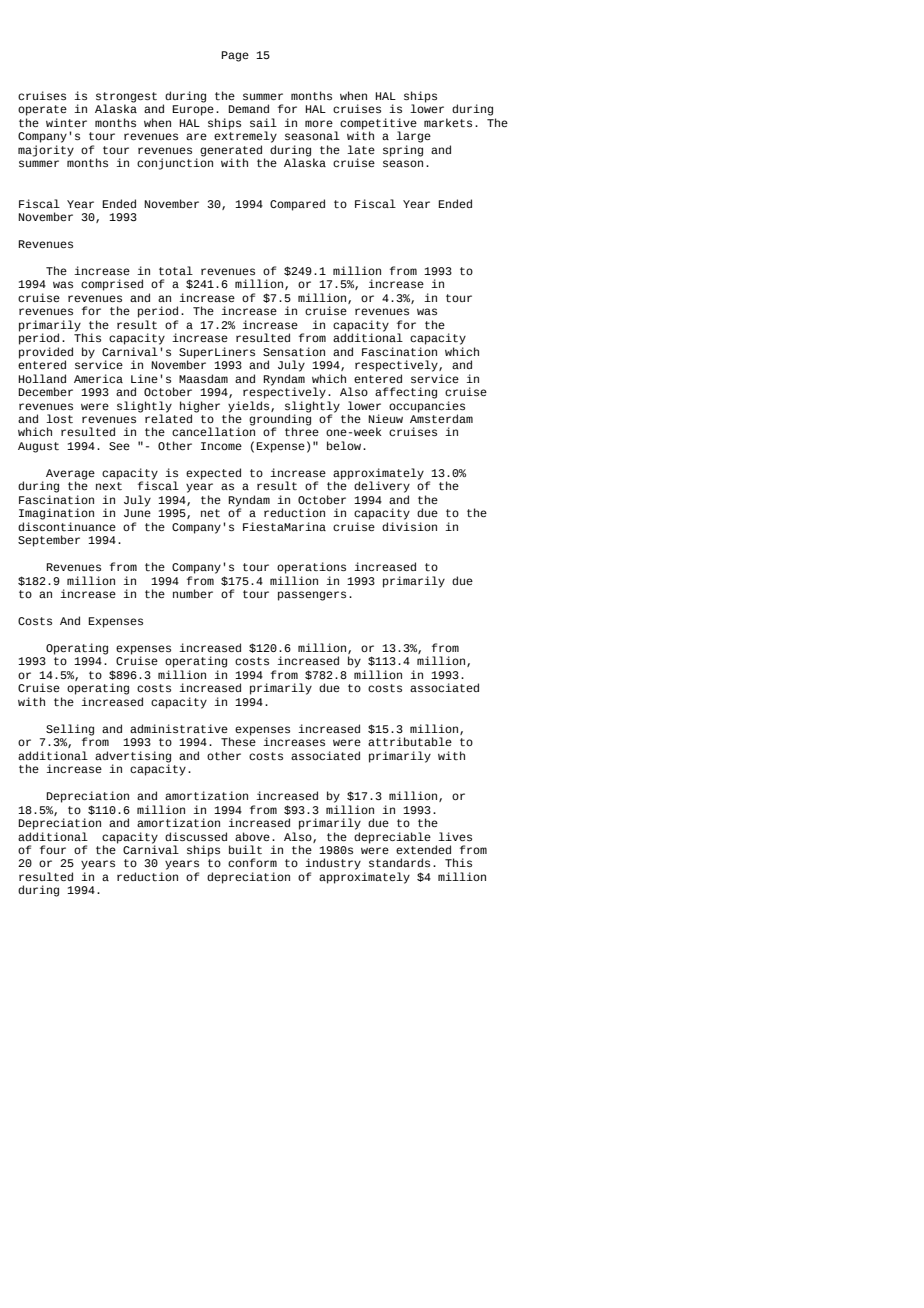 This screenshot has width=924, height=1308. Describe the element at coordinates (235, 56) in the screenshot. I see `Page` at that location.
